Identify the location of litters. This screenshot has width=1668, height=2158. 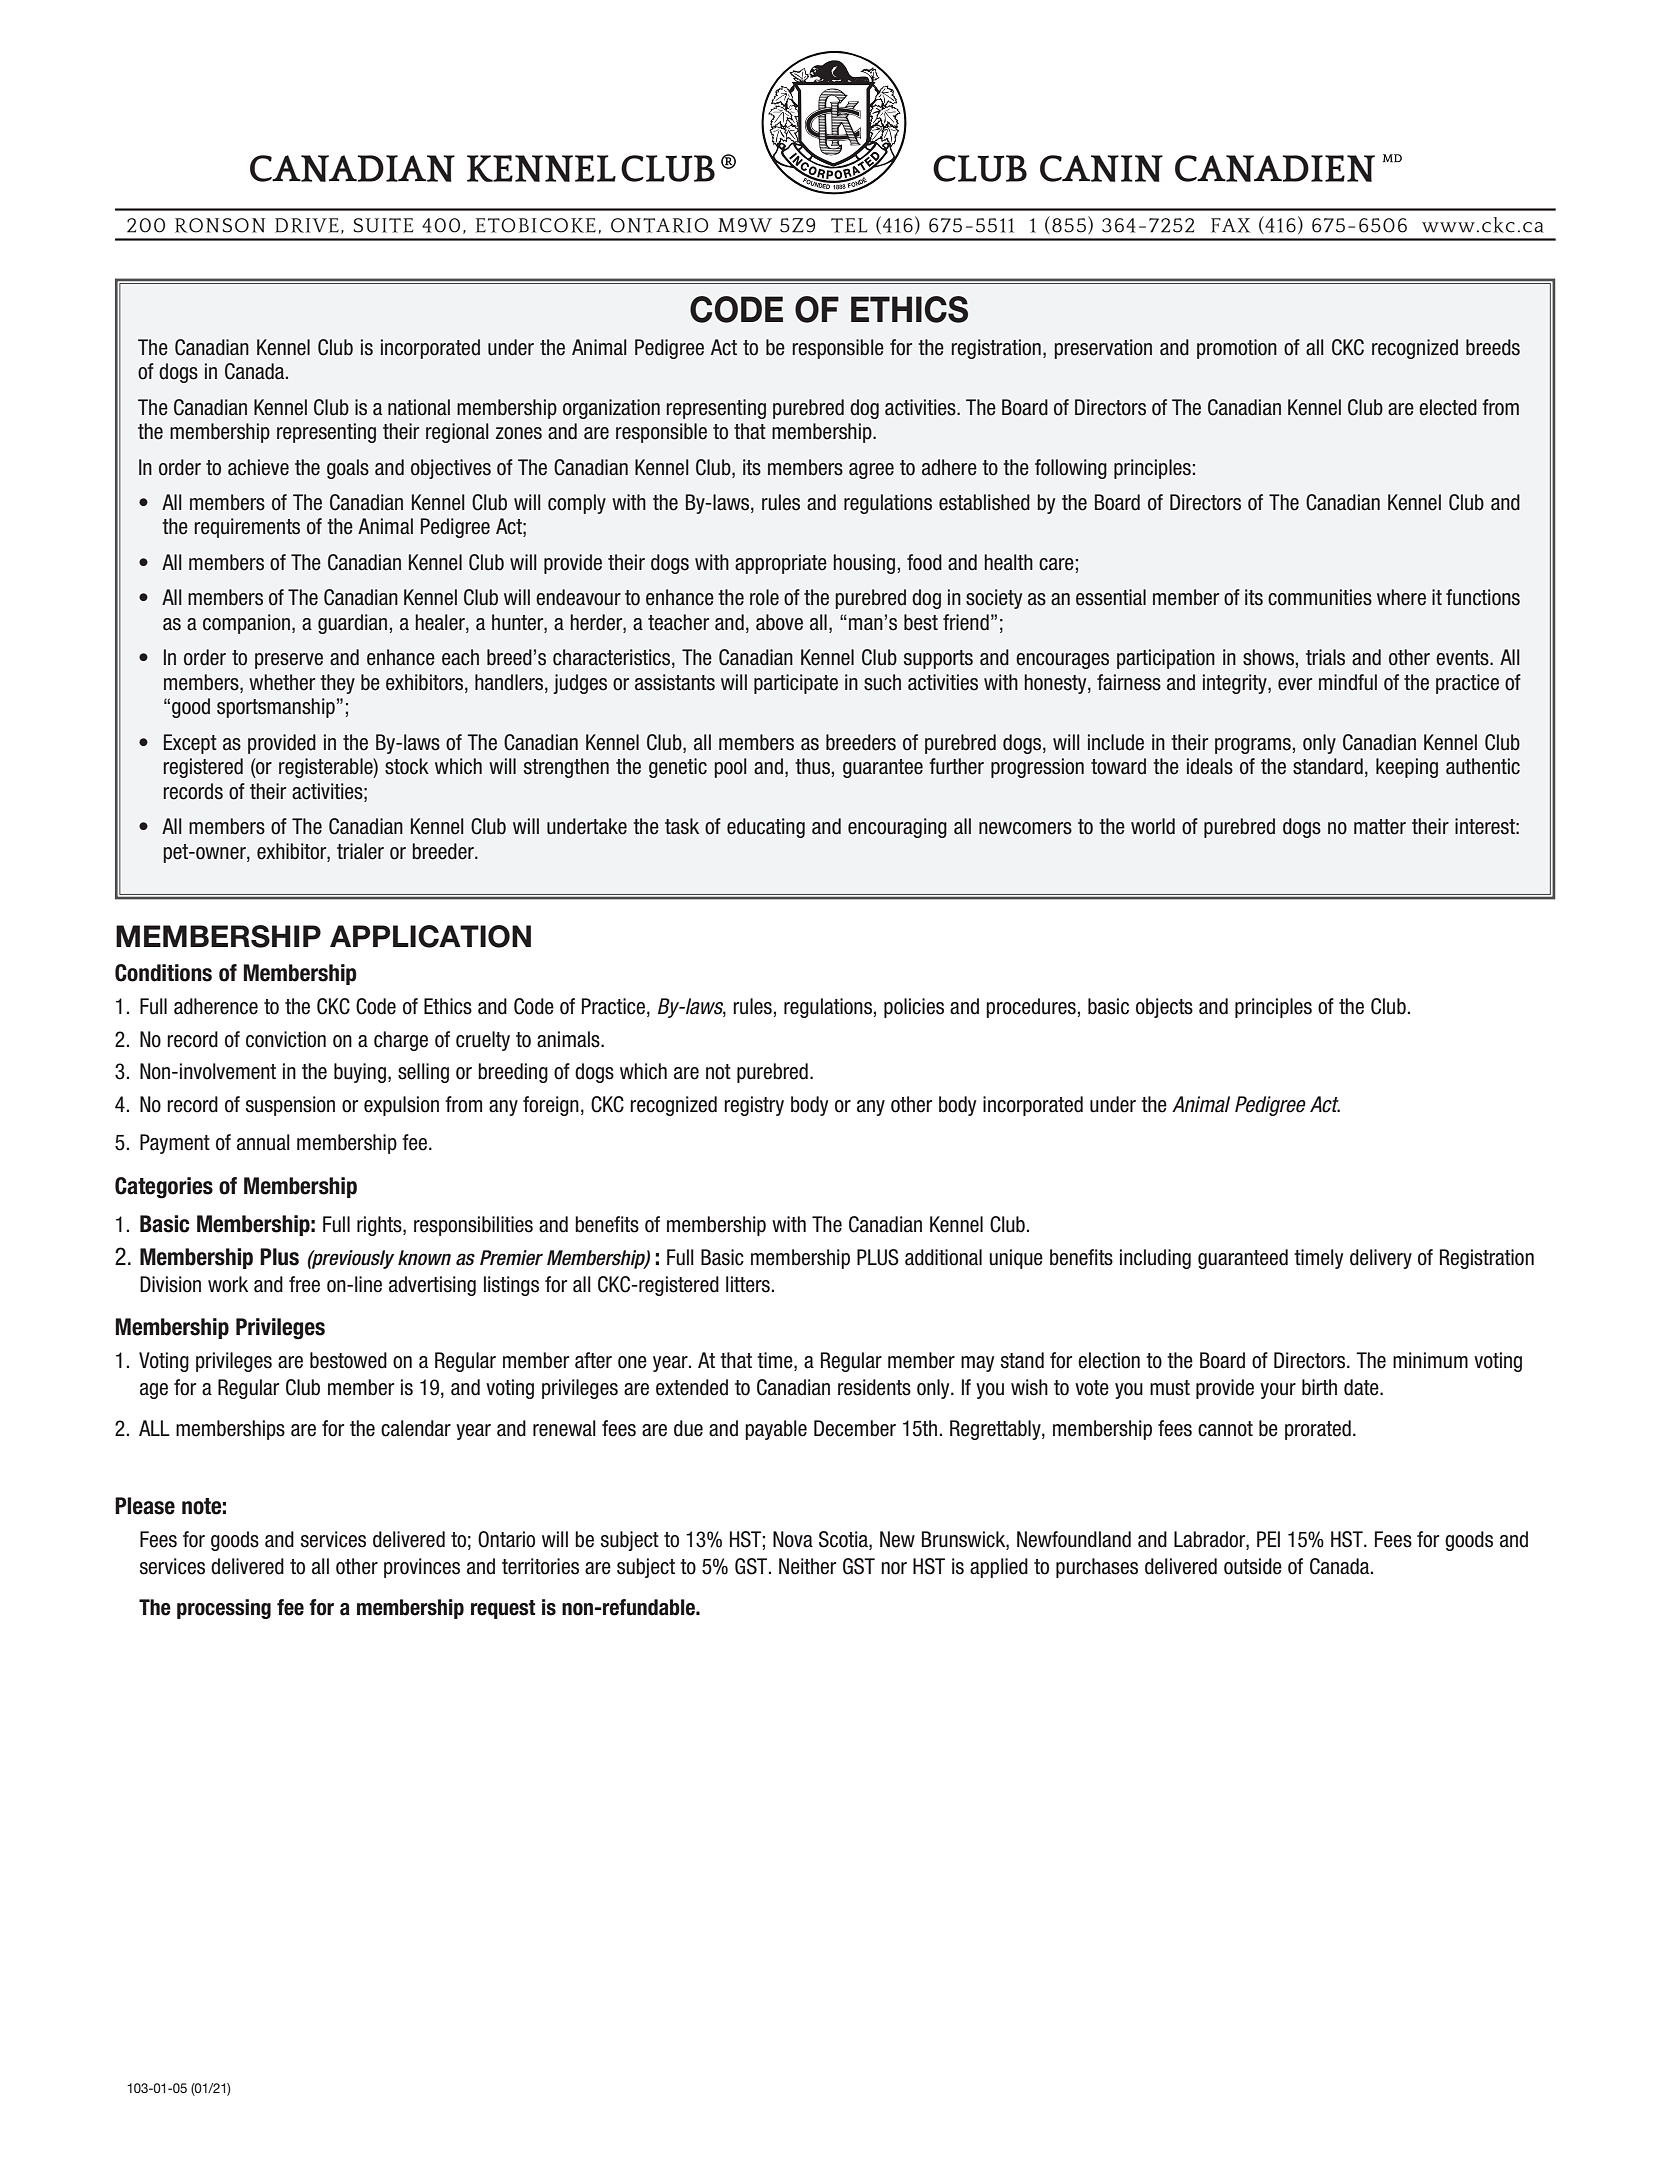
(748, 1284).
